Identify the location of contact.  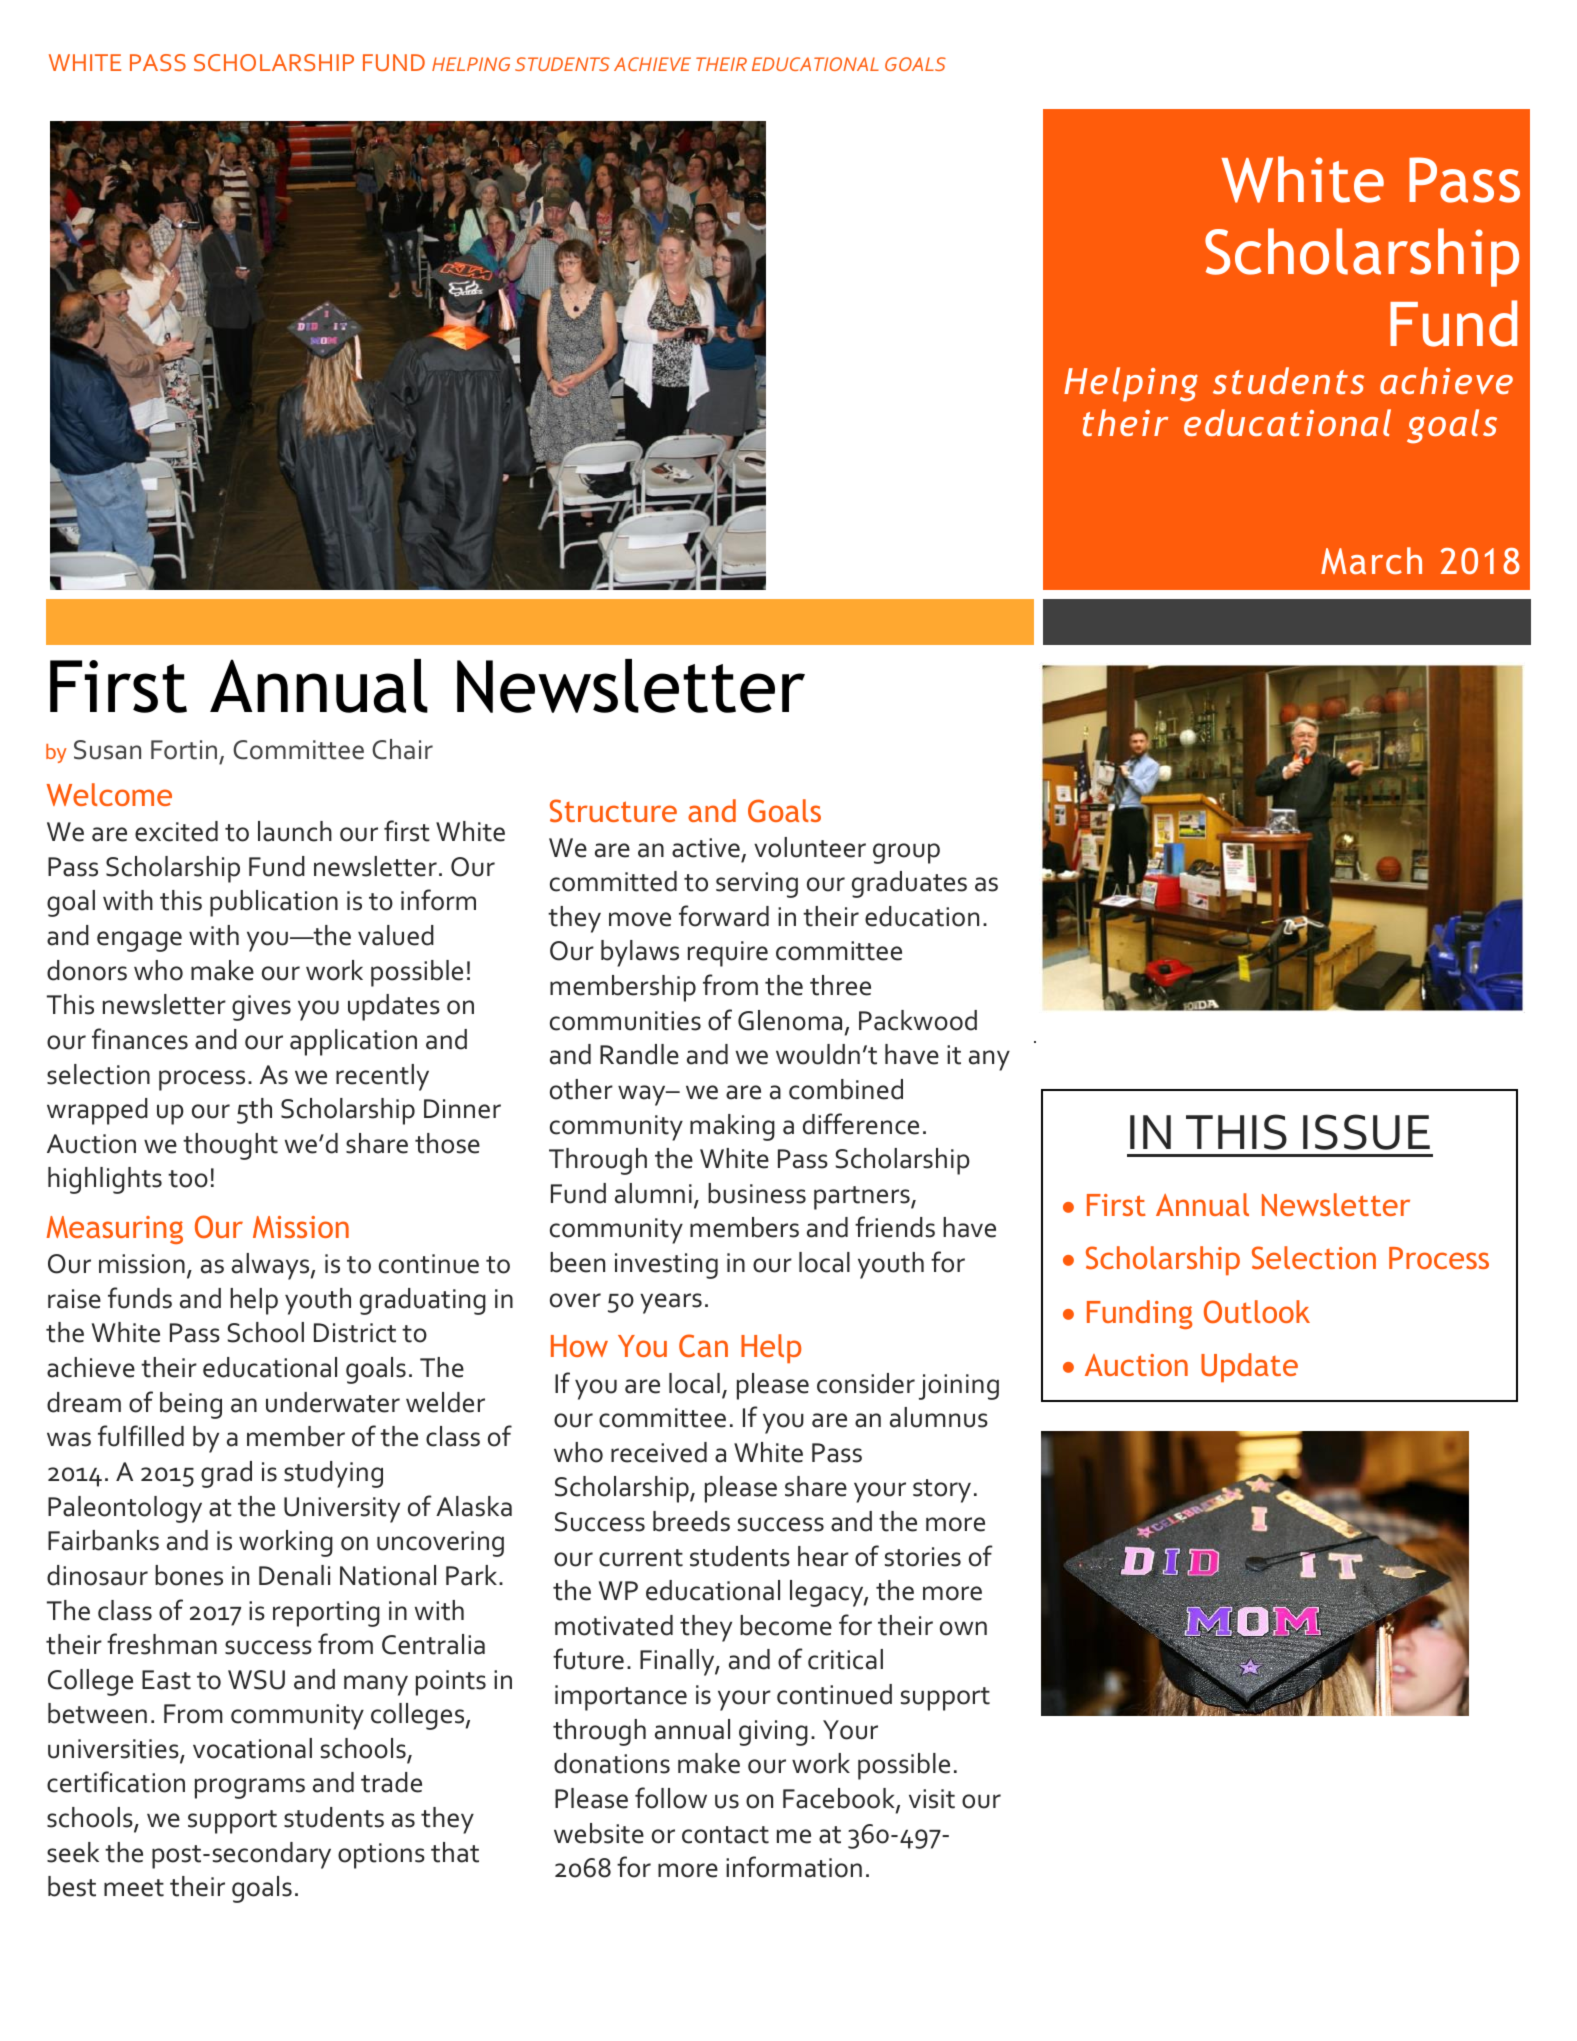
(725, 1835).
